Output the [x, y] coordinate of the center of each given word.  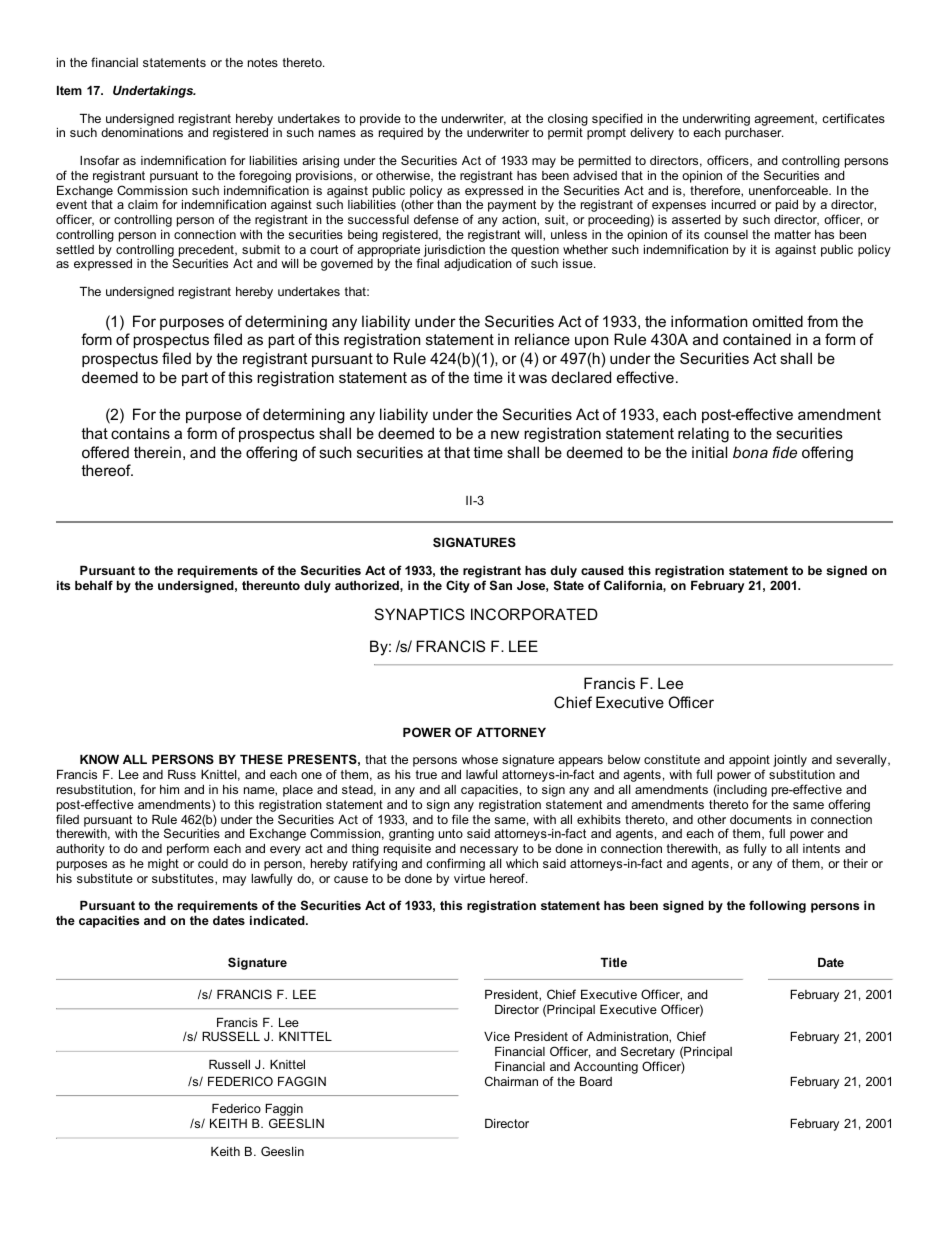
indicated [278, 920]
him [169, 789]
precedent [207, 251]
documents [761, 819]
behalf [94, 585]
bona [750, 452]
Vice [497, 1036]
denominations [142, 132]
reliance [542, 339]
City [458, 586]
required [401, 134]
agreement [785, 120]
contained [757, 339]
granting [411, 835]
